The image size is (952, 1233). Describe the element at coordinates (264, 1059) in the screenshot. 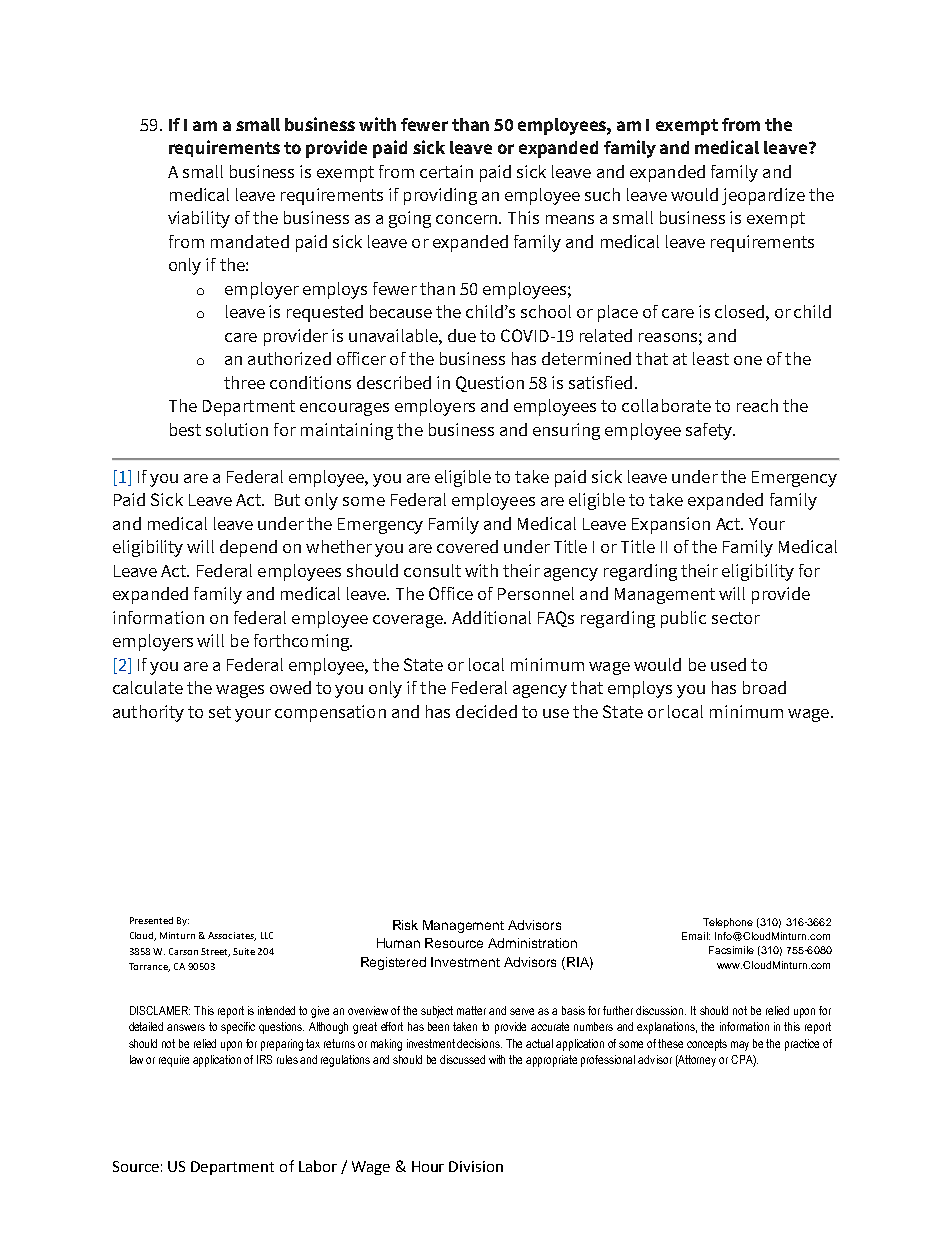

I see `IRS` at that location.
